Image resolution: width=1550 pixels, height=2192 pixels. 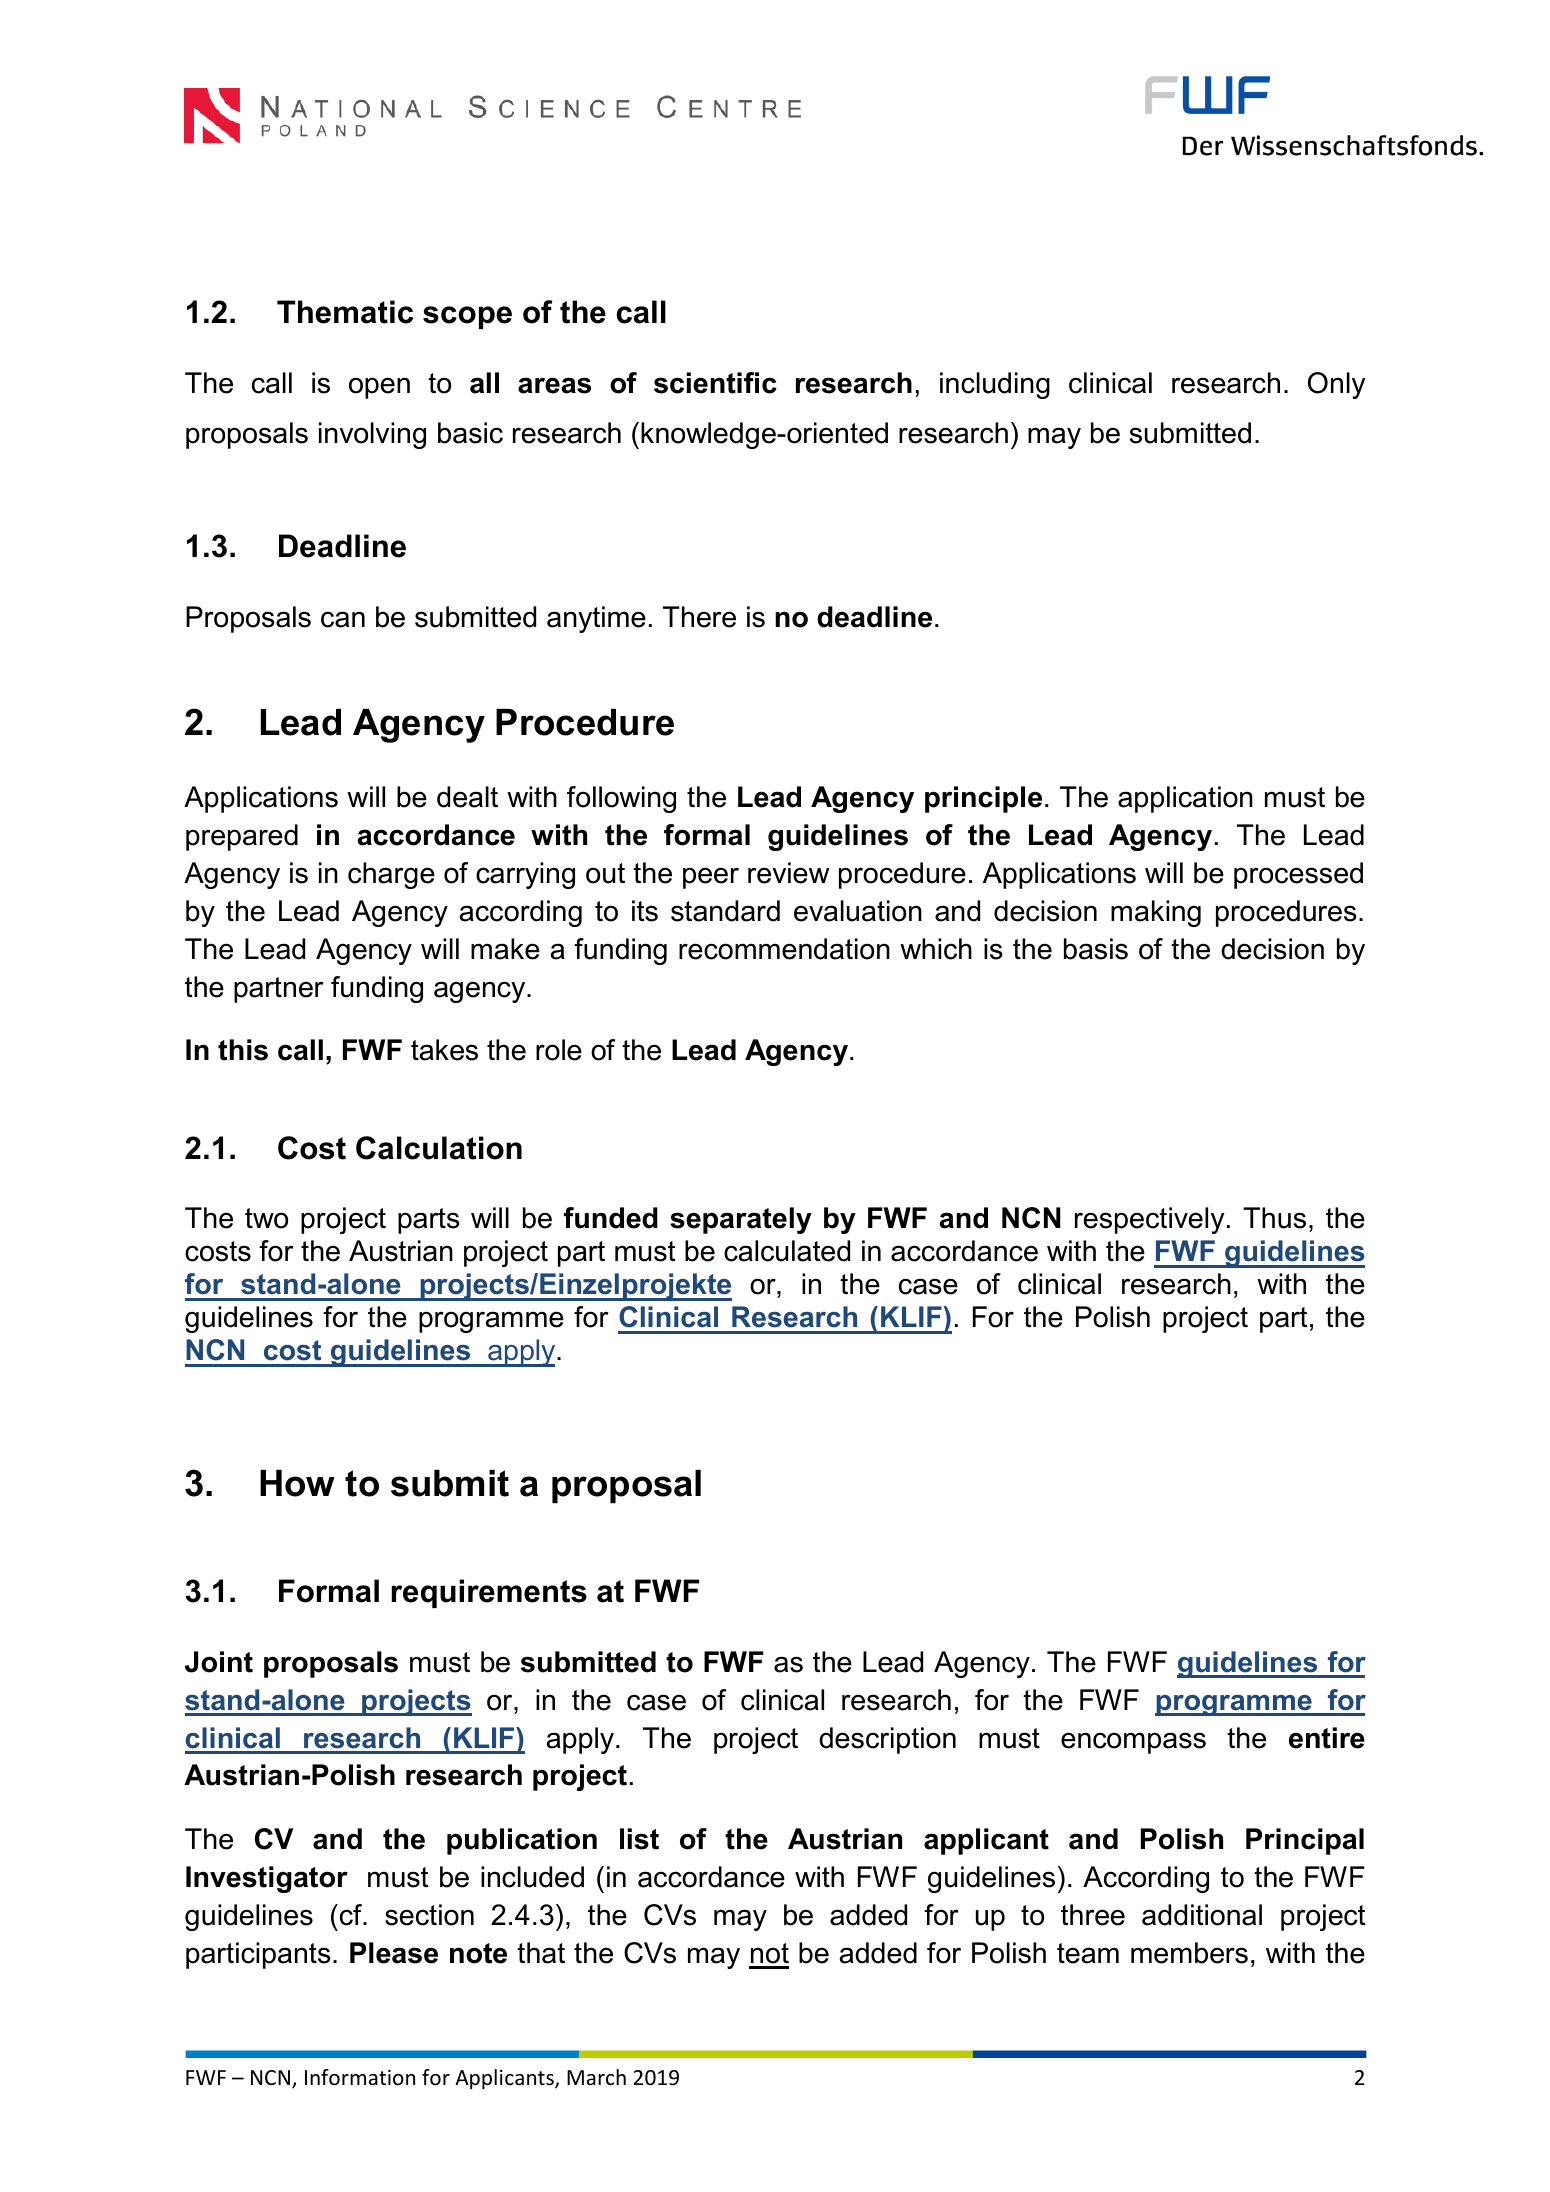 What do you see at coordinates (379, 388) in the document?
I see `open` at bounding box center [379, 388].
